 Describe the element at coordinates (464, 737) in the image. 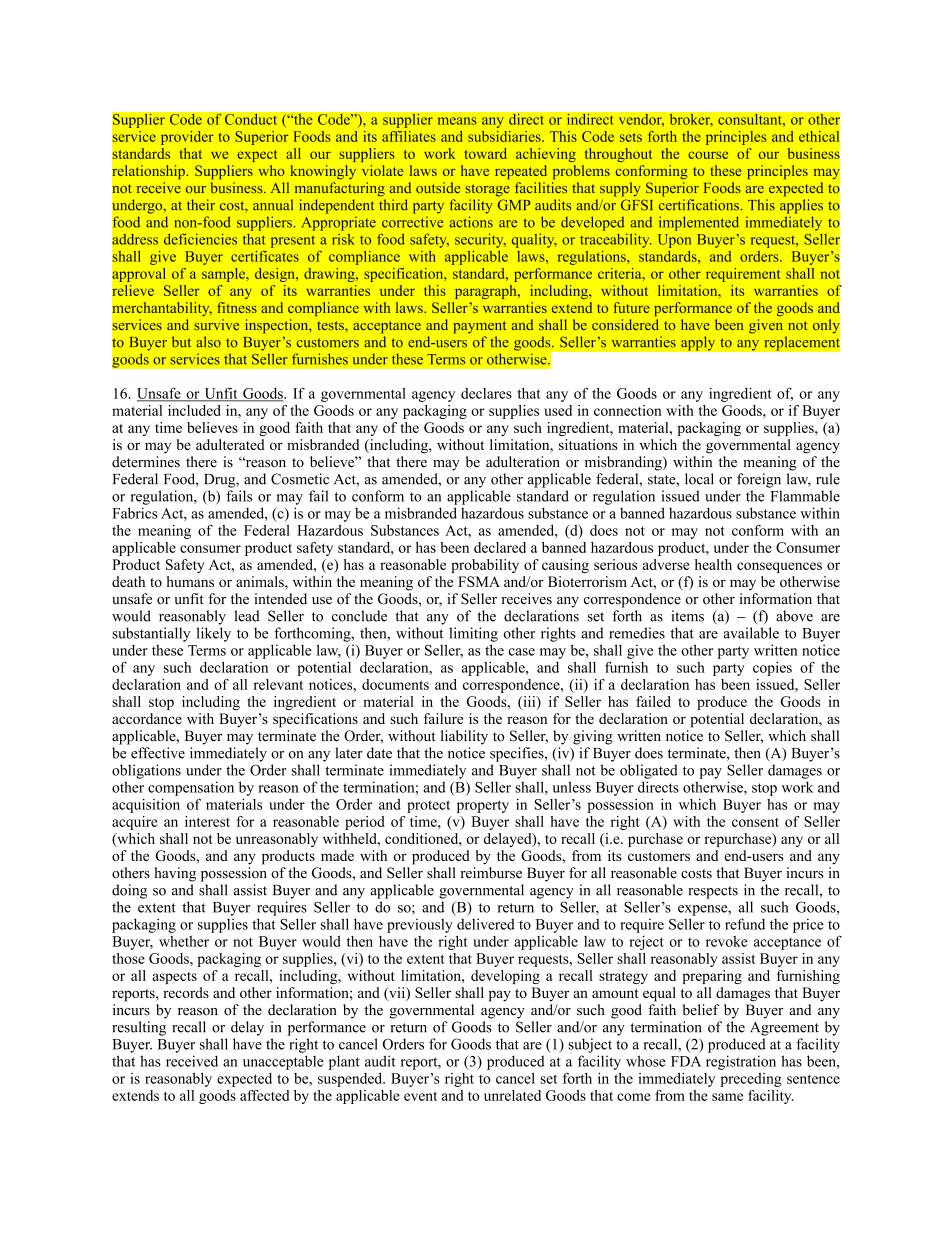

I see `liability` at that location.
